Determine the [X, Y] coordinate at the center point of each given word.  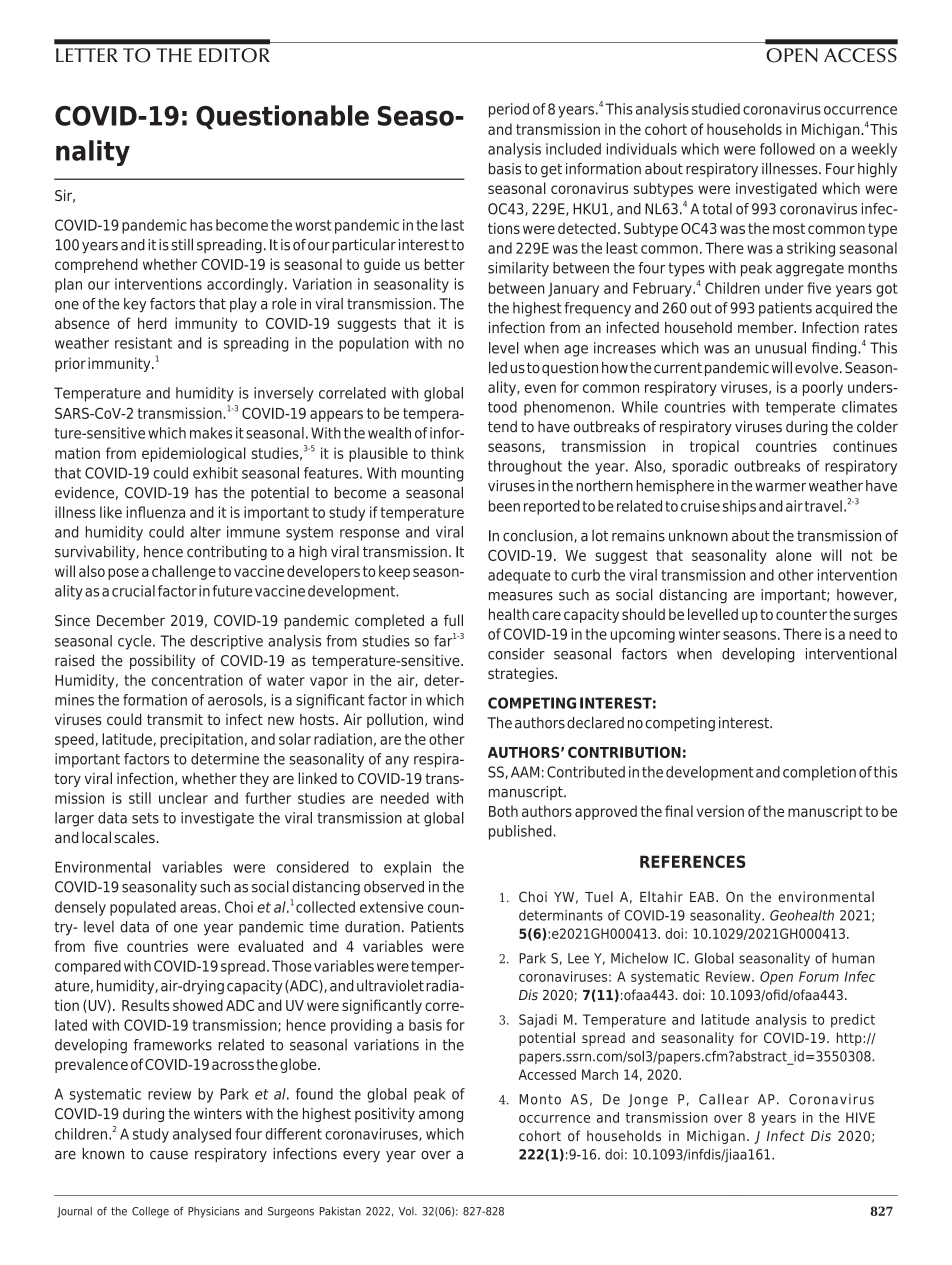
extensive [391, 907]
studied [716, 109]
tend [502, 427]
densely [80, 908]
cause [169, 1155]
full [453, 620]
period [509, 110]
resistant [143, 343]
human [853, 958]
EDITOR [234, 55]
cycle [136, 642]
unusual [781, 348]
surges [875, 617]
